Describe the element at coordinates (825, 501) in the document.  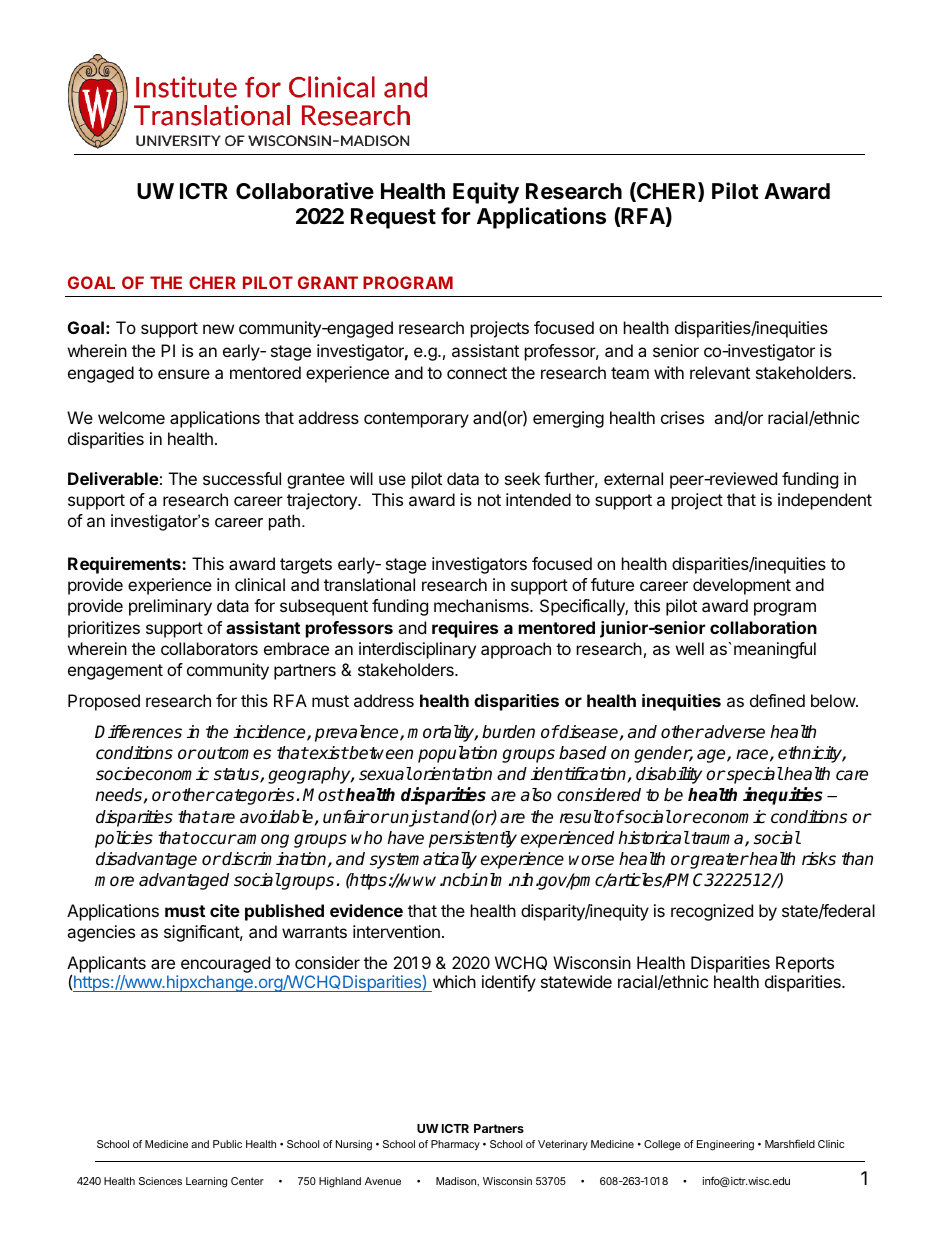
I see `independent` at that location.
